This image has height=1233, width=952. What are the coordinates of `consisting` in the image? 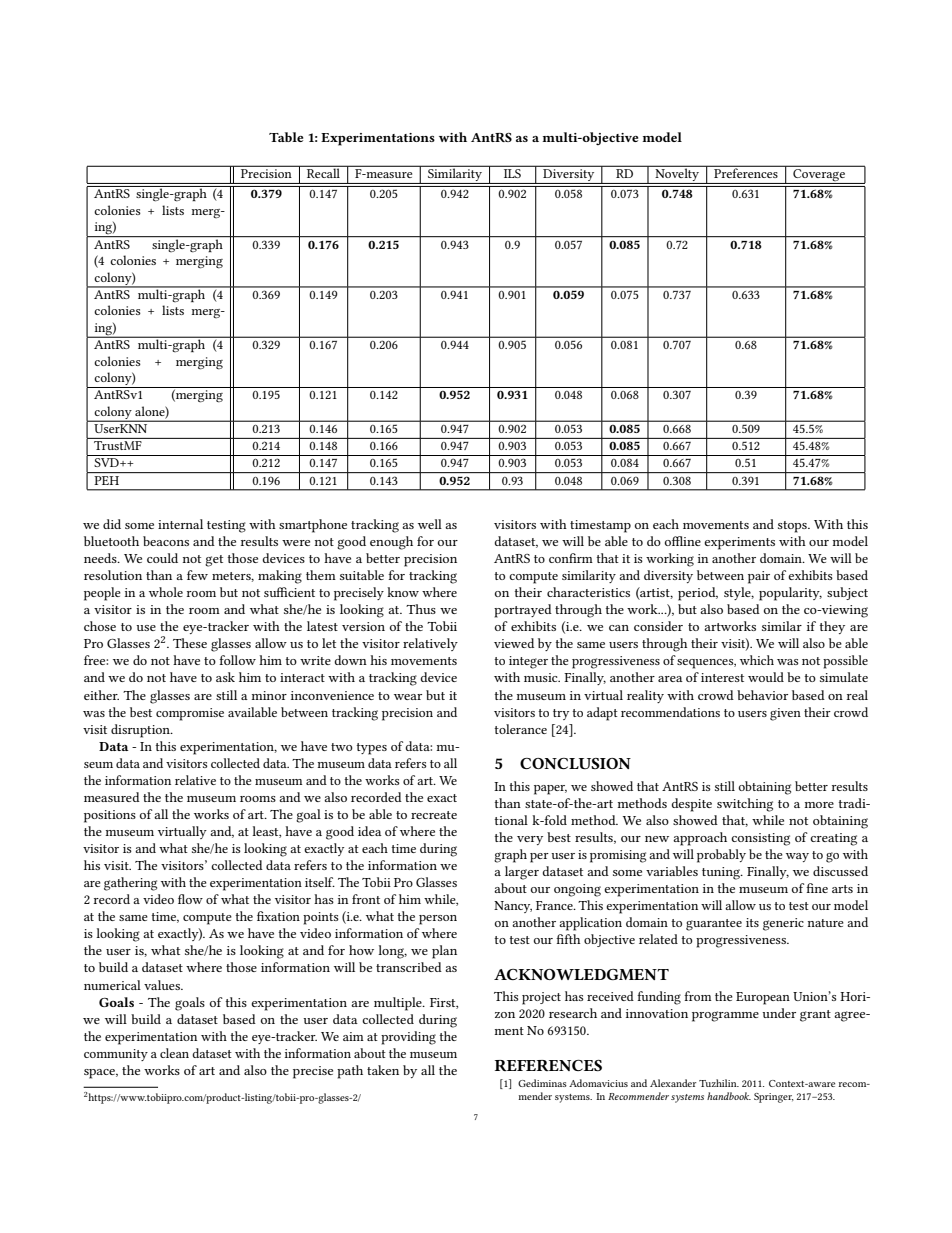 It's located at (760, 839).
